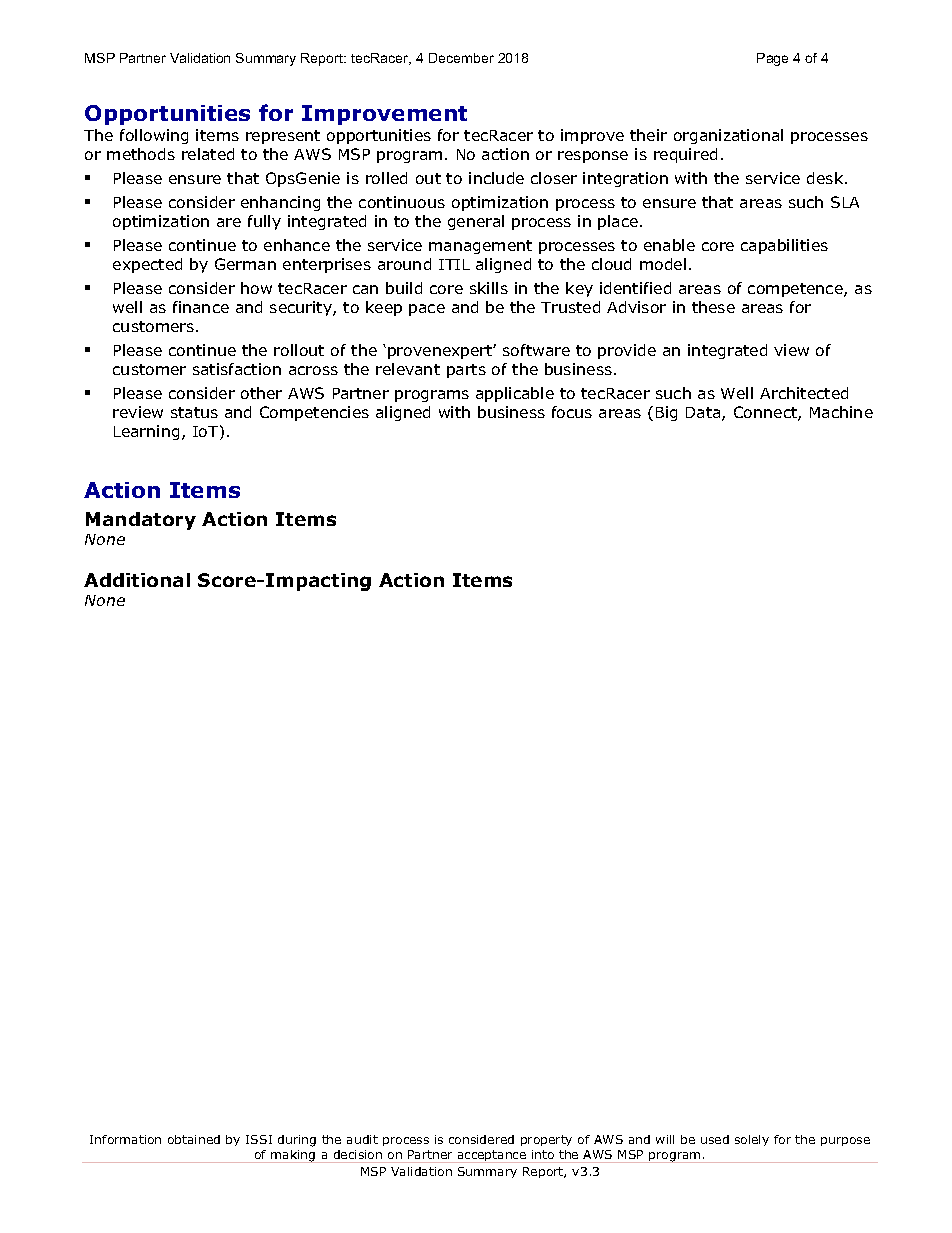 This page has width=952, height=1233. I want to click on property, so click(546, 1140).
